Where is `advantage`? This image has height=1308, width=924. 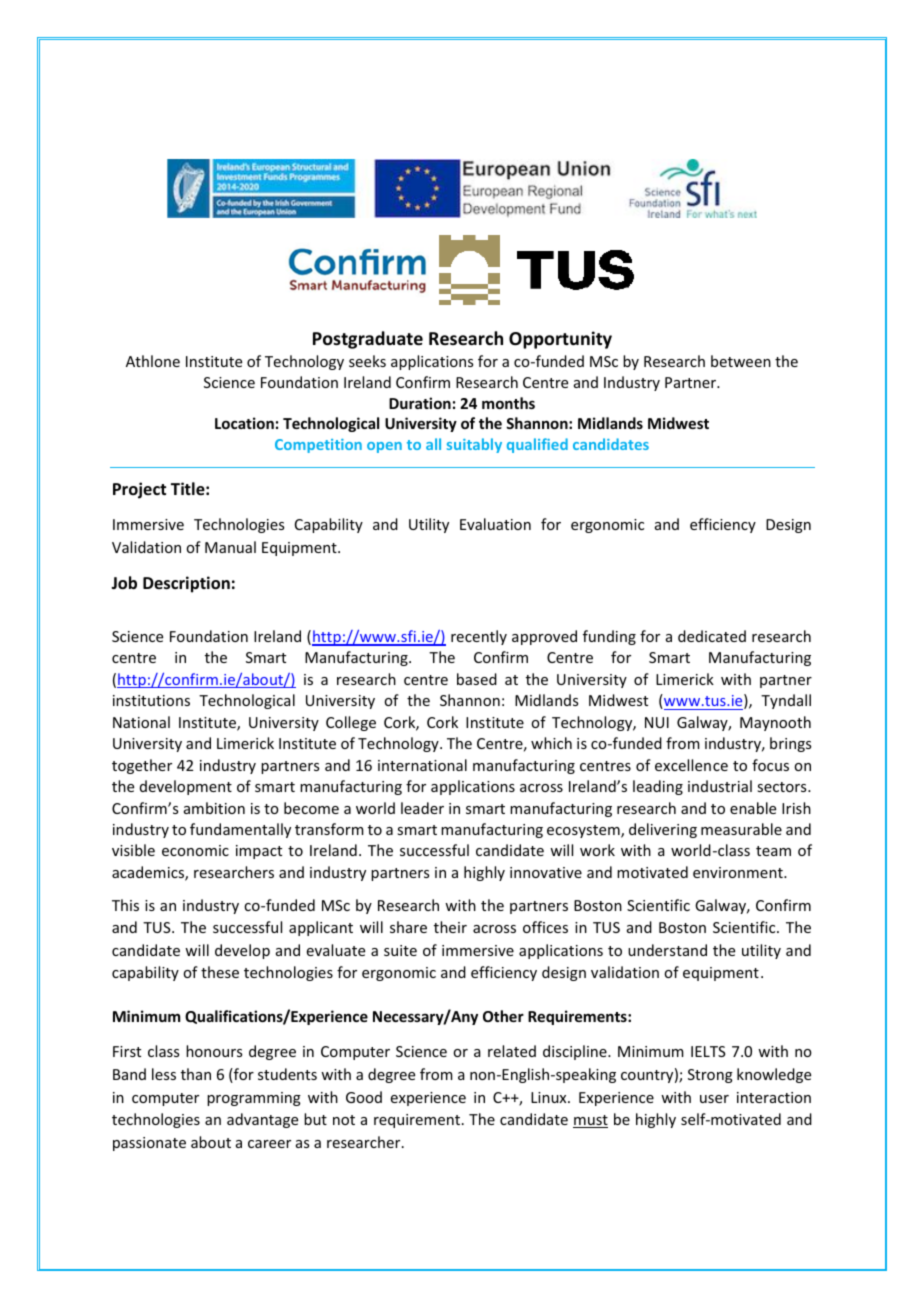
advantage is located at coordinates (262, 1120).
